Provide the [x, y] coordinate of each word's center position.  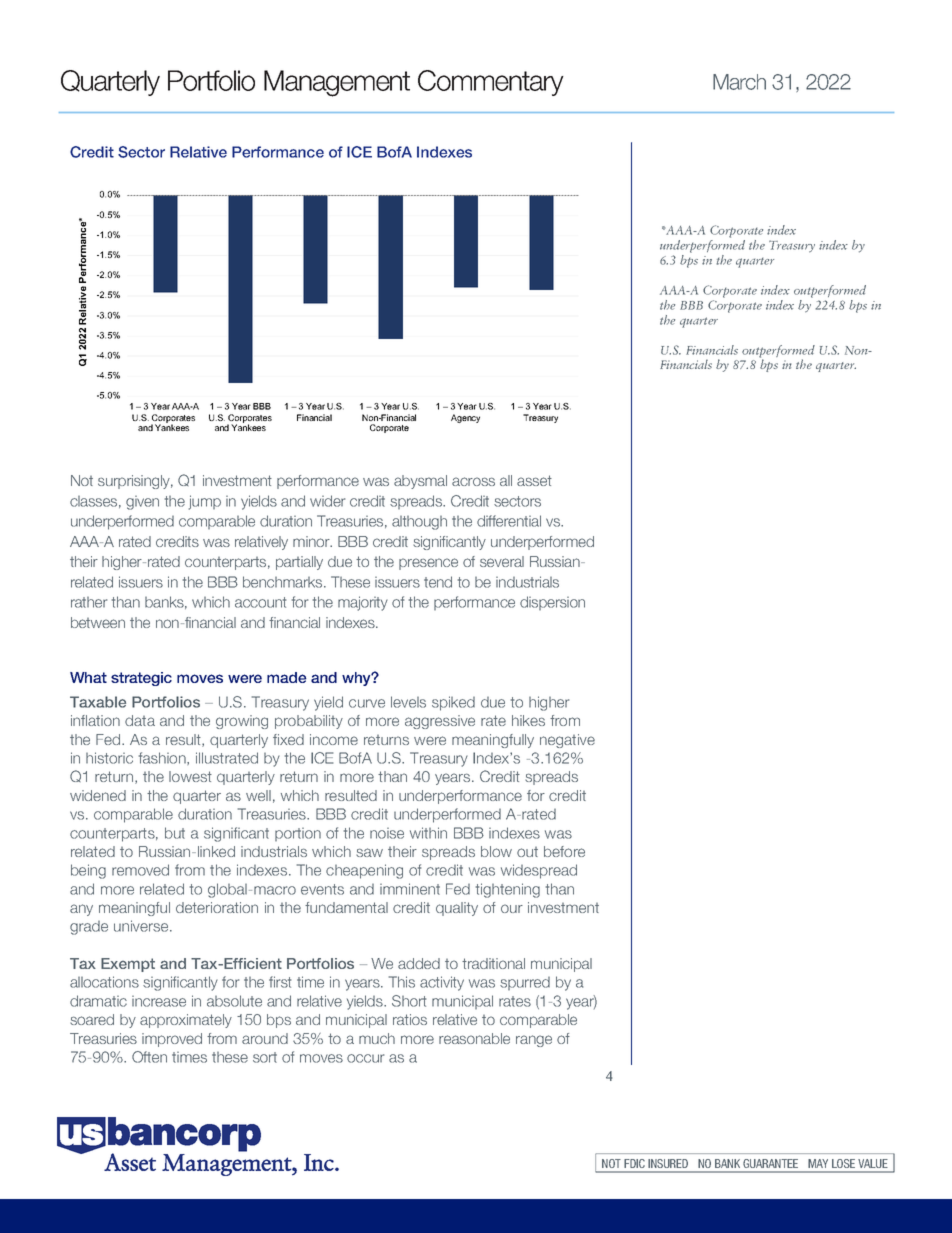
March [739, 82]
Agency [465, 418]
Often [149, 1057]
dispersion [552, 603]
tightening [508, 890]
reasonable [474, 1038]
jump [205, 502]
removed [140, 870]
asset [534, 480]
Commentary [491, 83]
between [98, 622]
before [564, 851]
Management [337, 83]
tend [438, 582]
